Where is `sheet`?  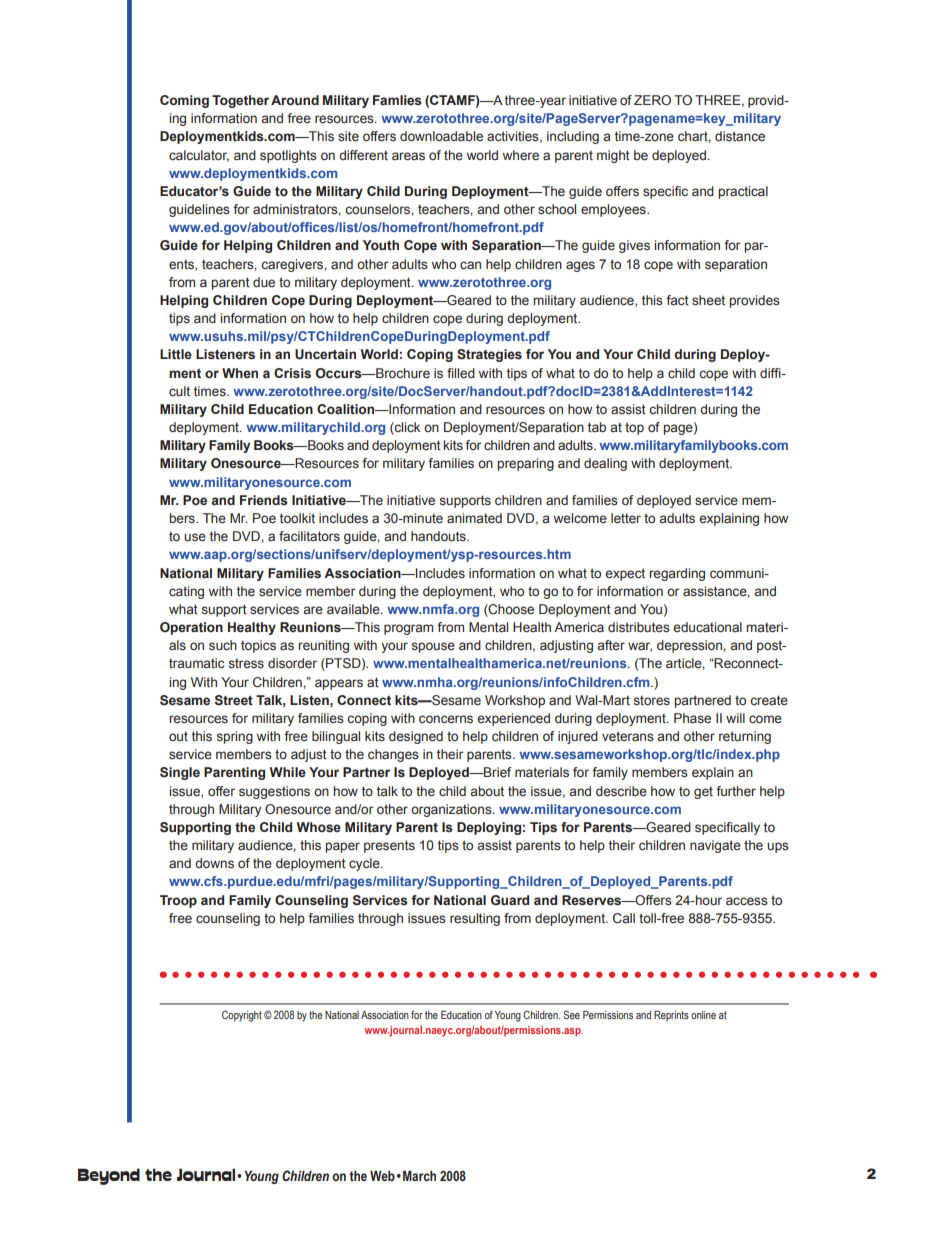 sheet is located at coordinates (708, 300).
